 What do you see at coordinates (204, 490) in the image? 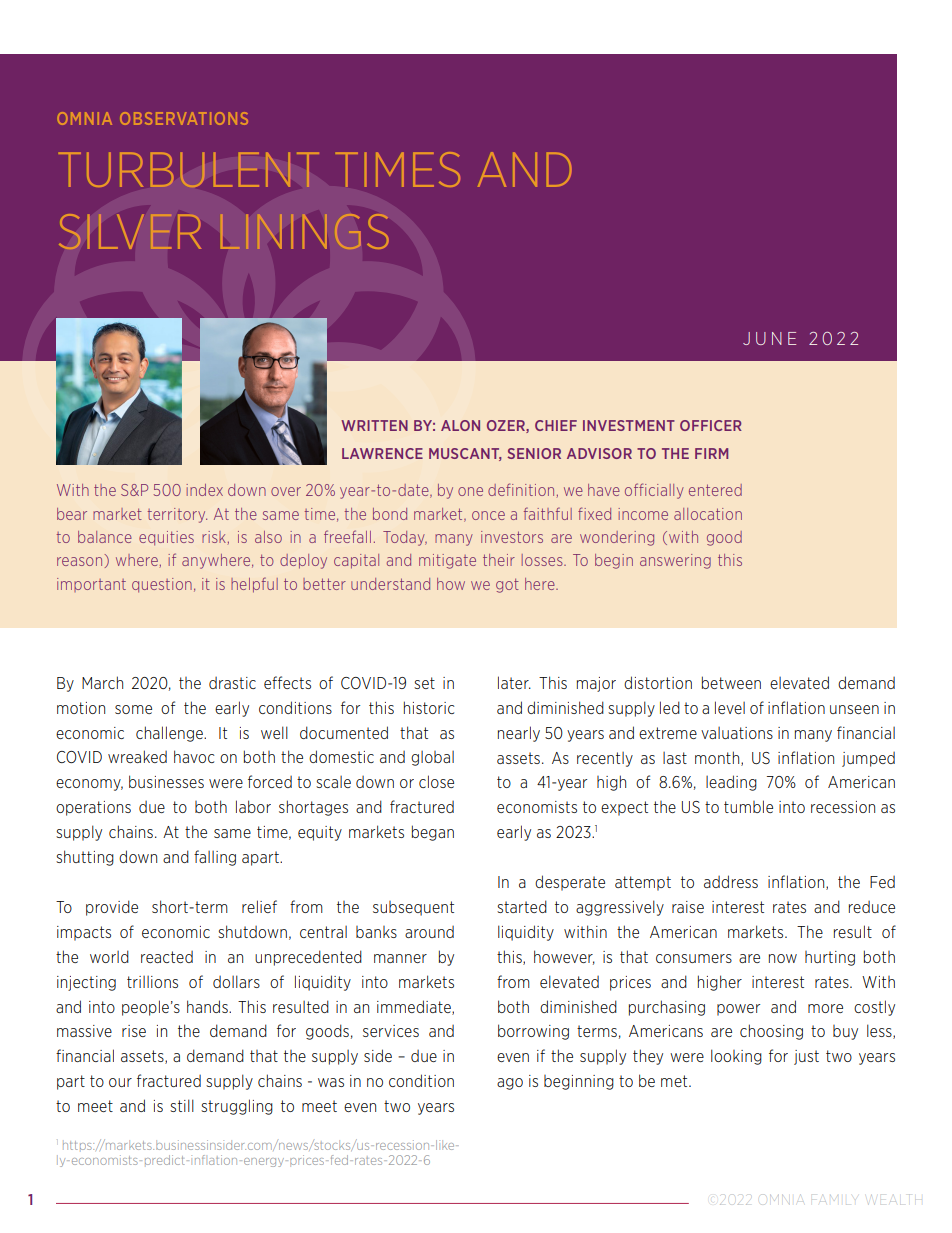
I see `index` at bounding box center [204, 490].
